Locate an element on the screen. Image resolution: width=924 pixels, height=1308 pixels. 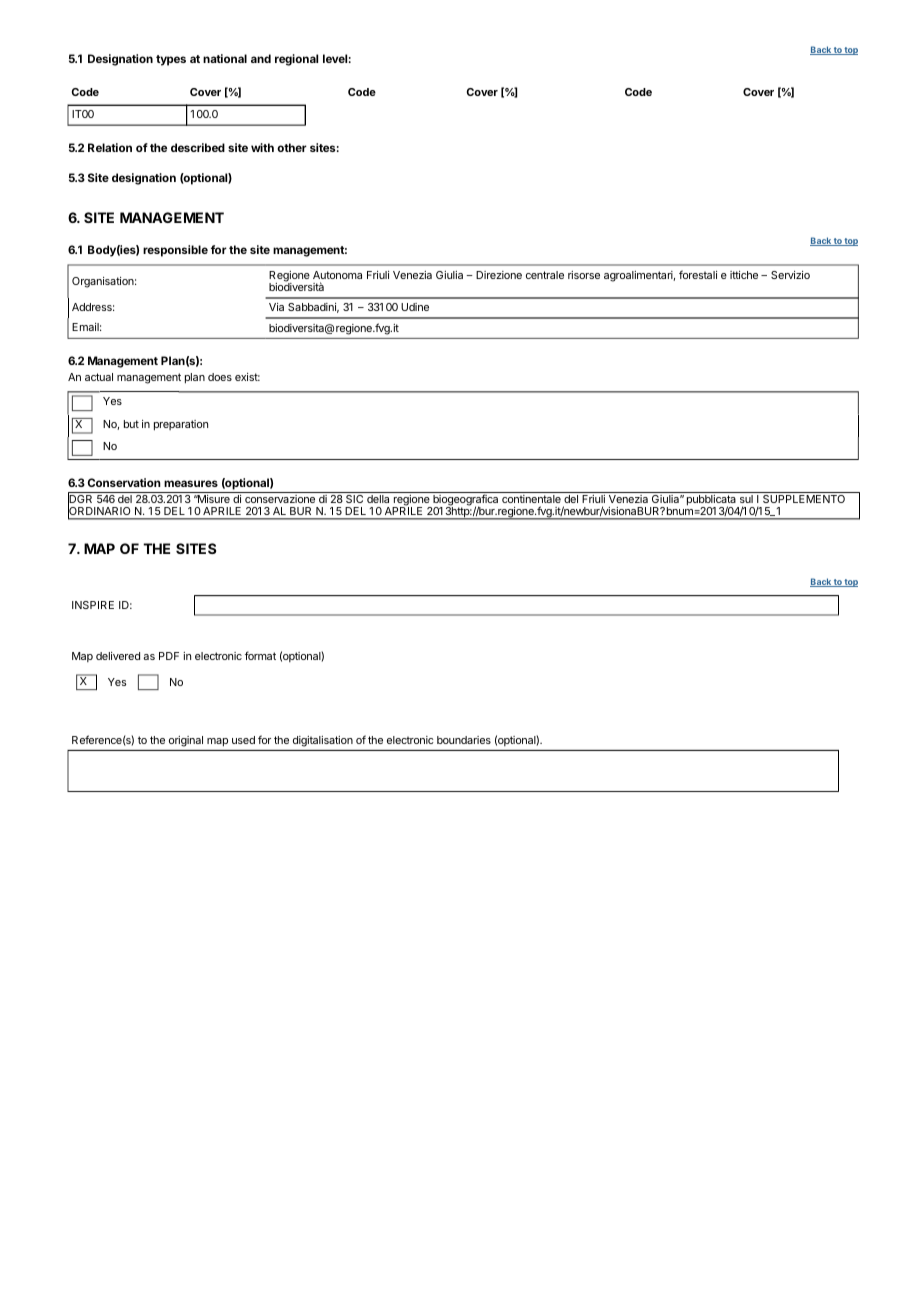
other is located at coordinates (292, 147).
